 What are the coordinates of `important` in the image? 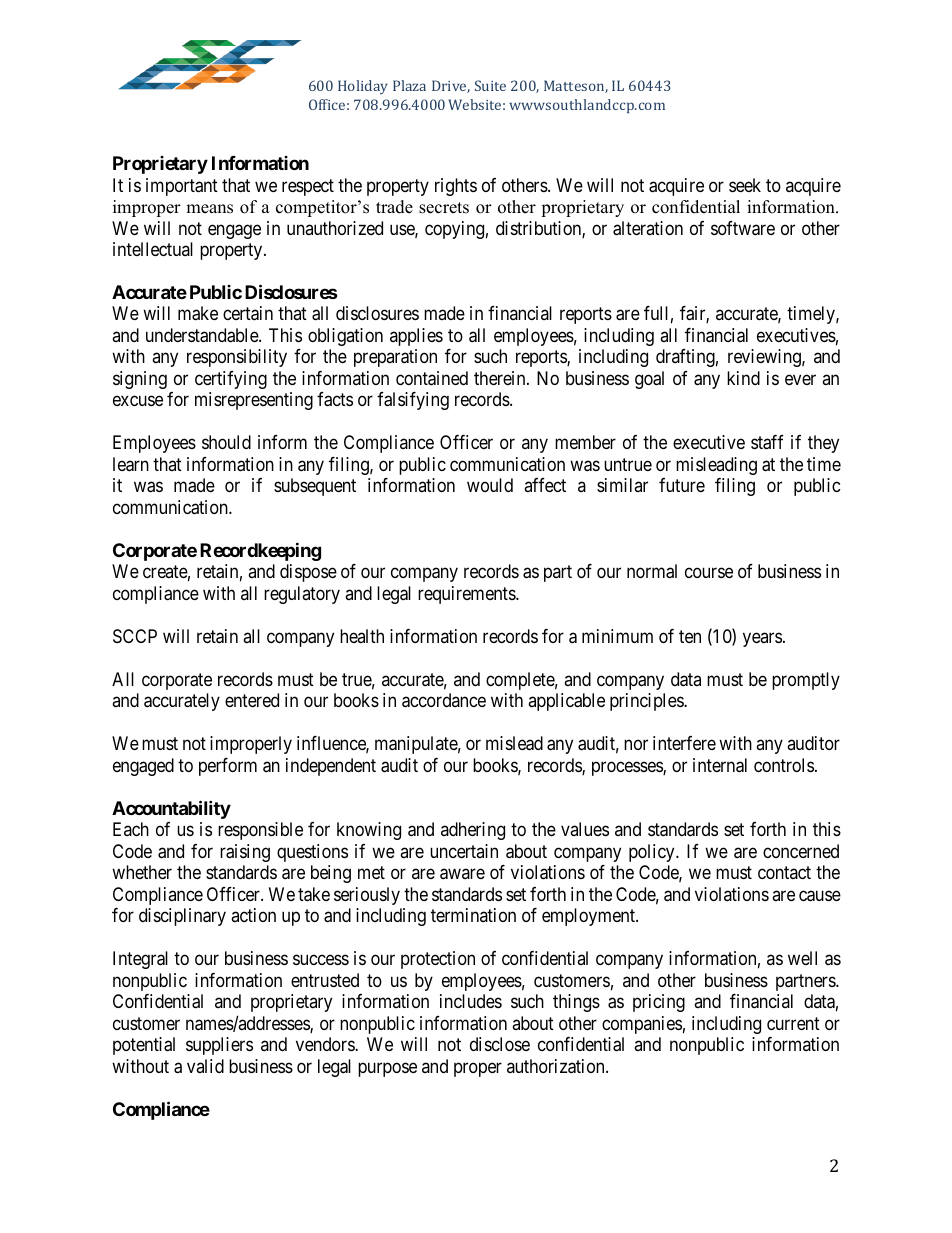 It's located at (182, 187).
